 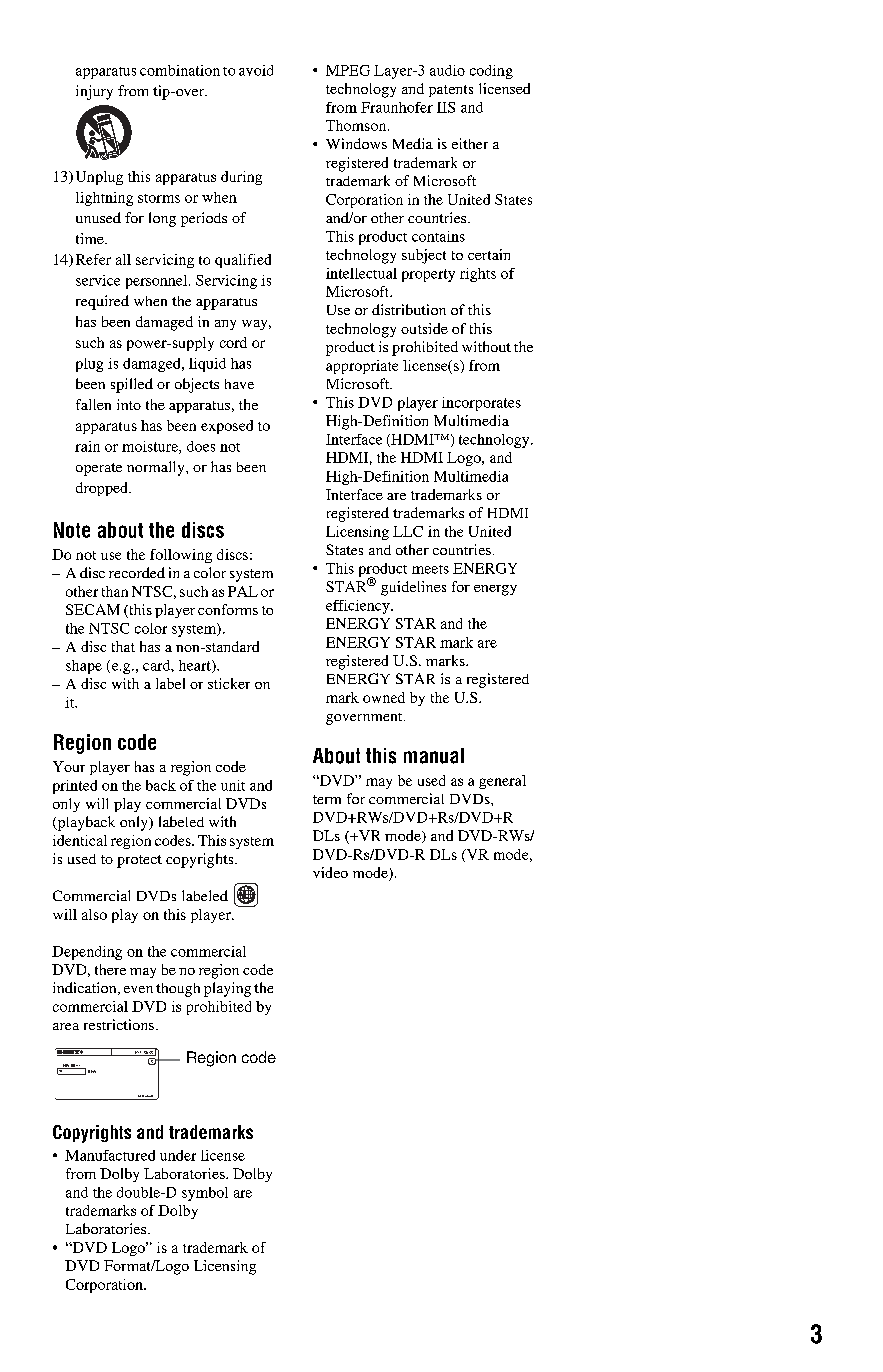 I want to click on IIS, so click(x=446, y=107).
